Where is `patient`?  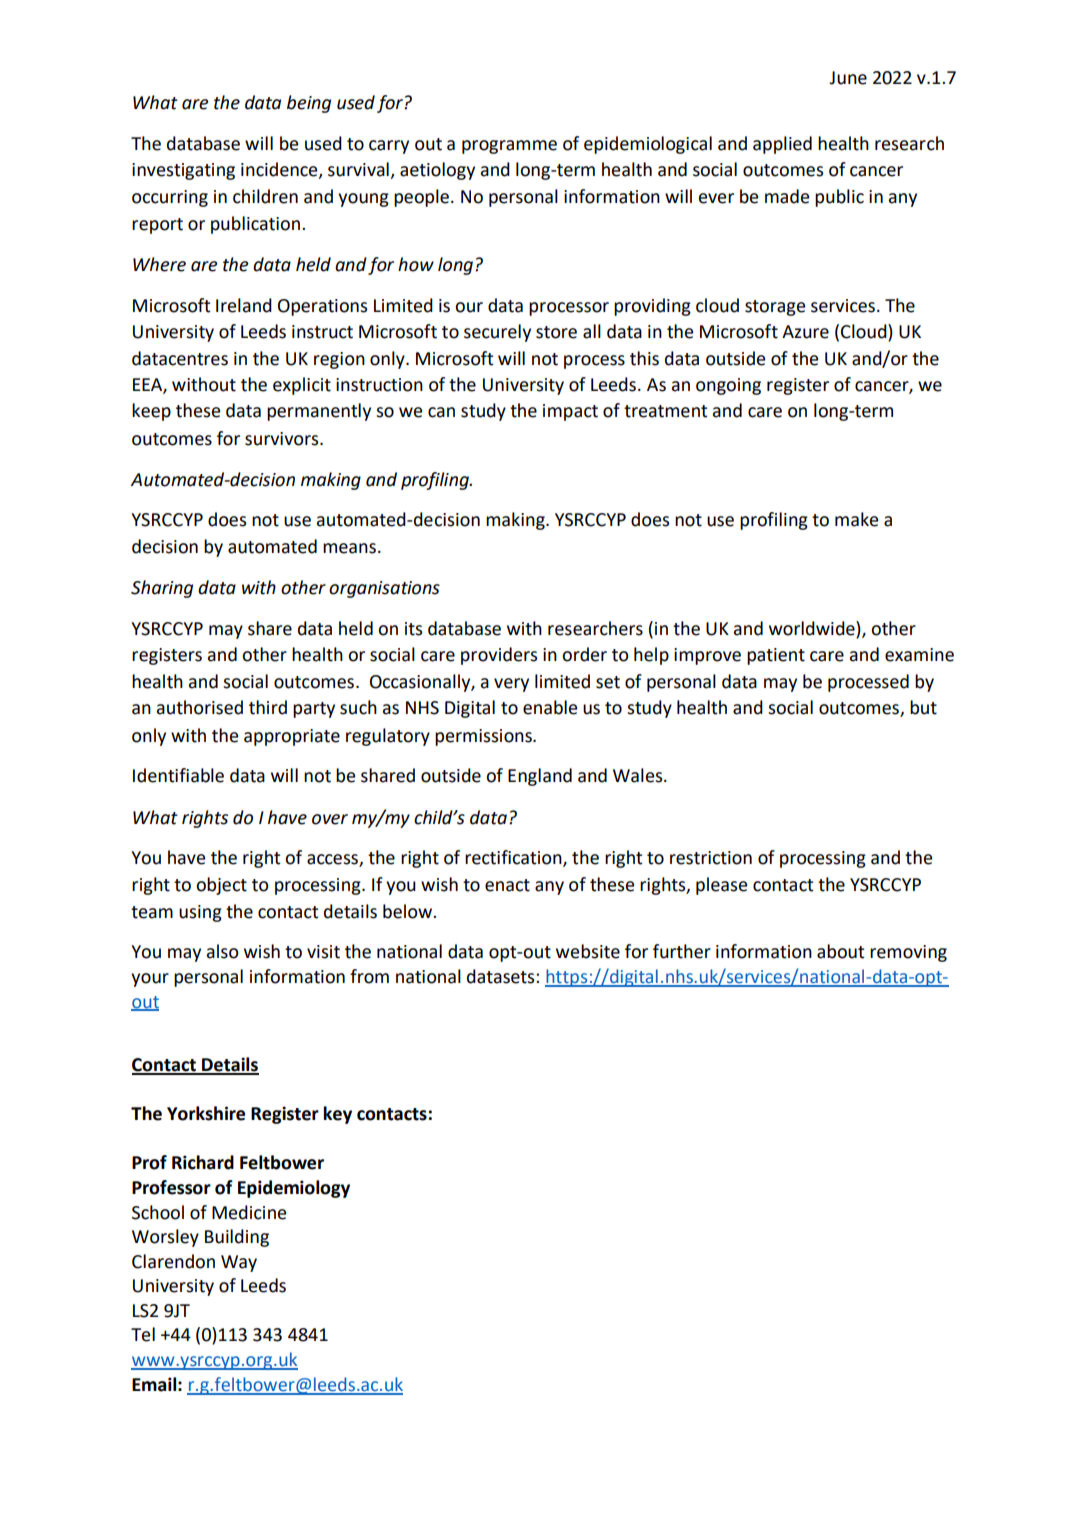 patient is located at coordinates (776, 656).
